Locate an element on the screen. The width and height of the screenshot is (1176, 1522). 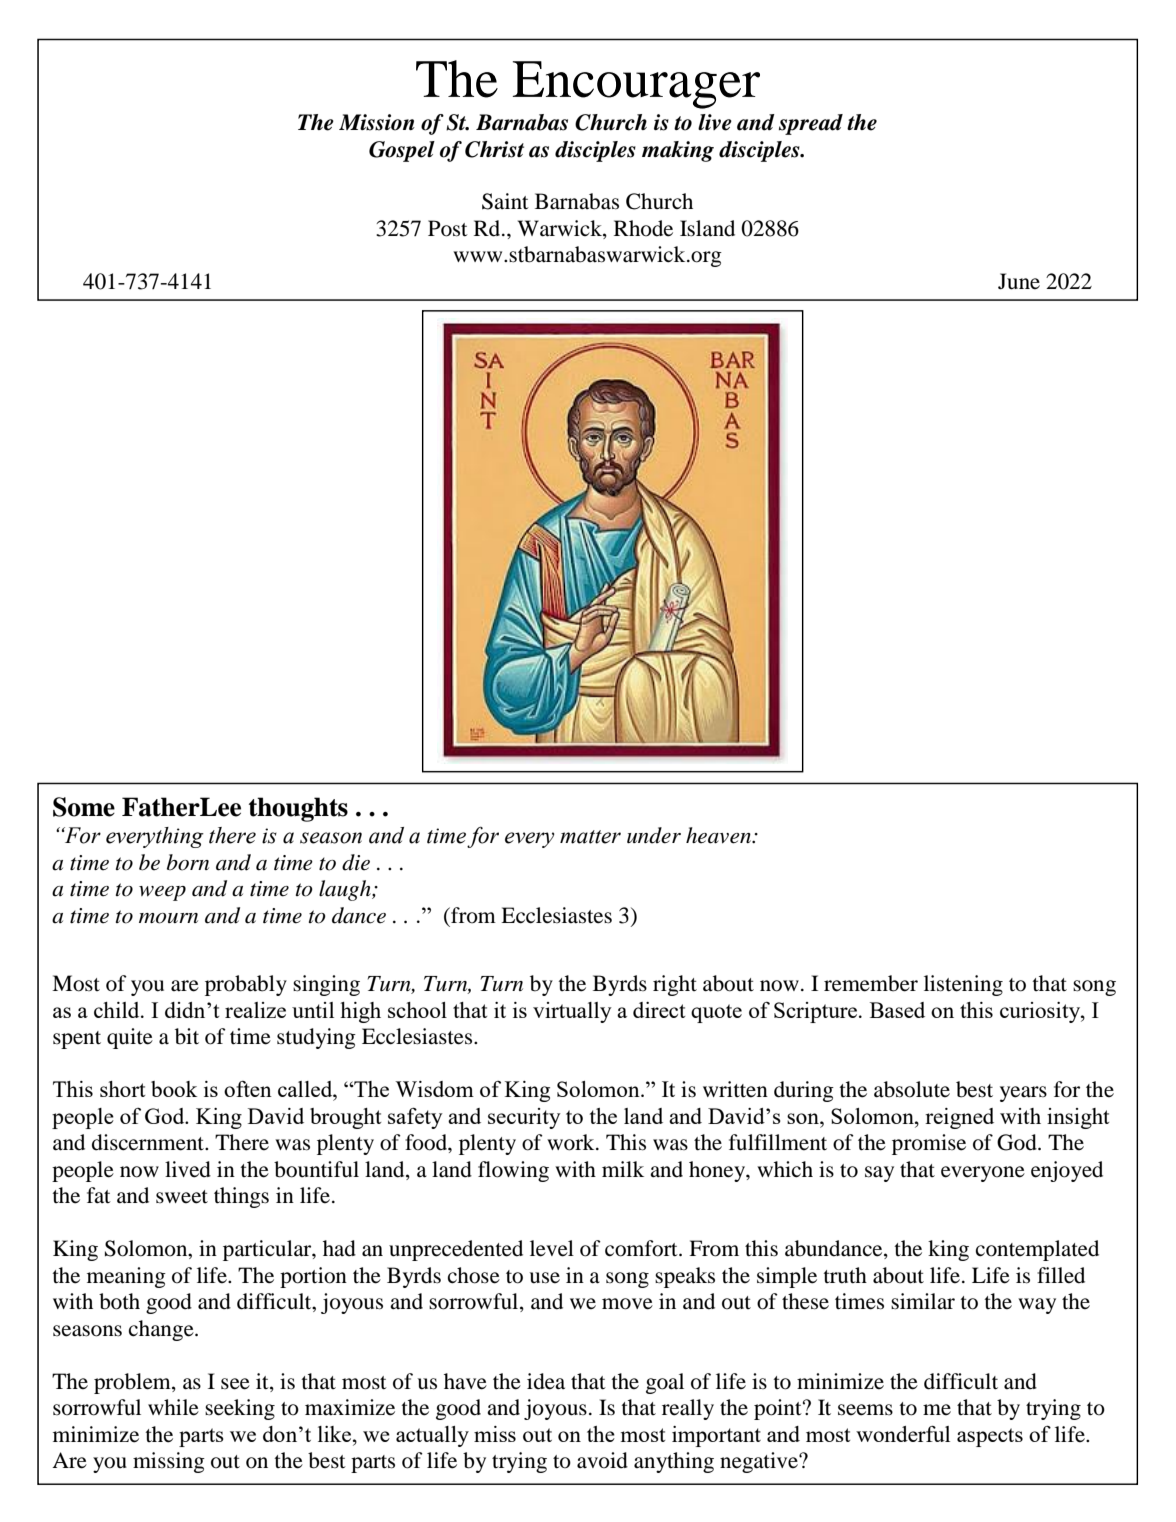
Encourager is located at coordinates (636, 85).
